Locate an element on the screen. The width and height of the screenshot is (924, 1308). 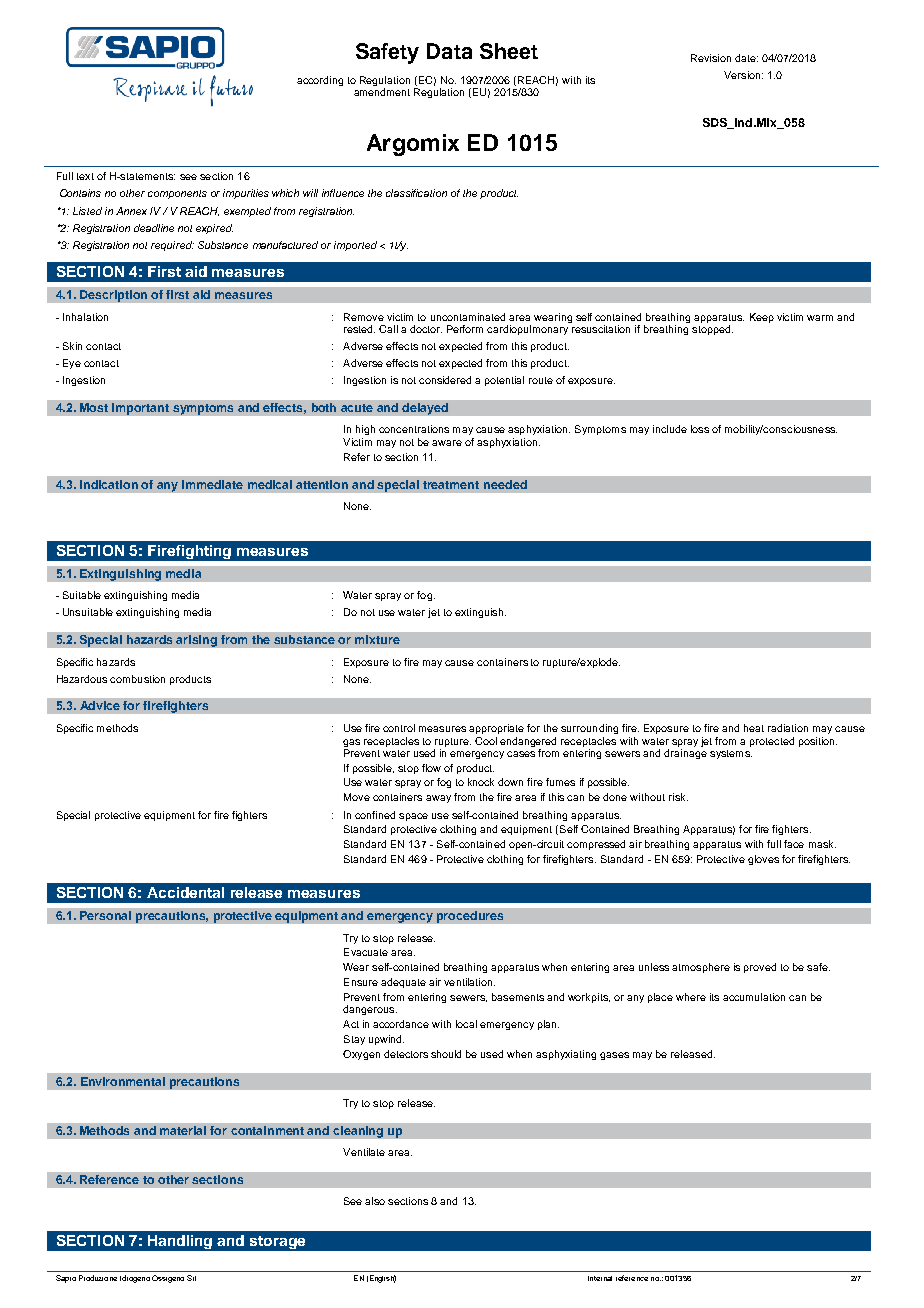
loss is located at coordinates (700, 429).
